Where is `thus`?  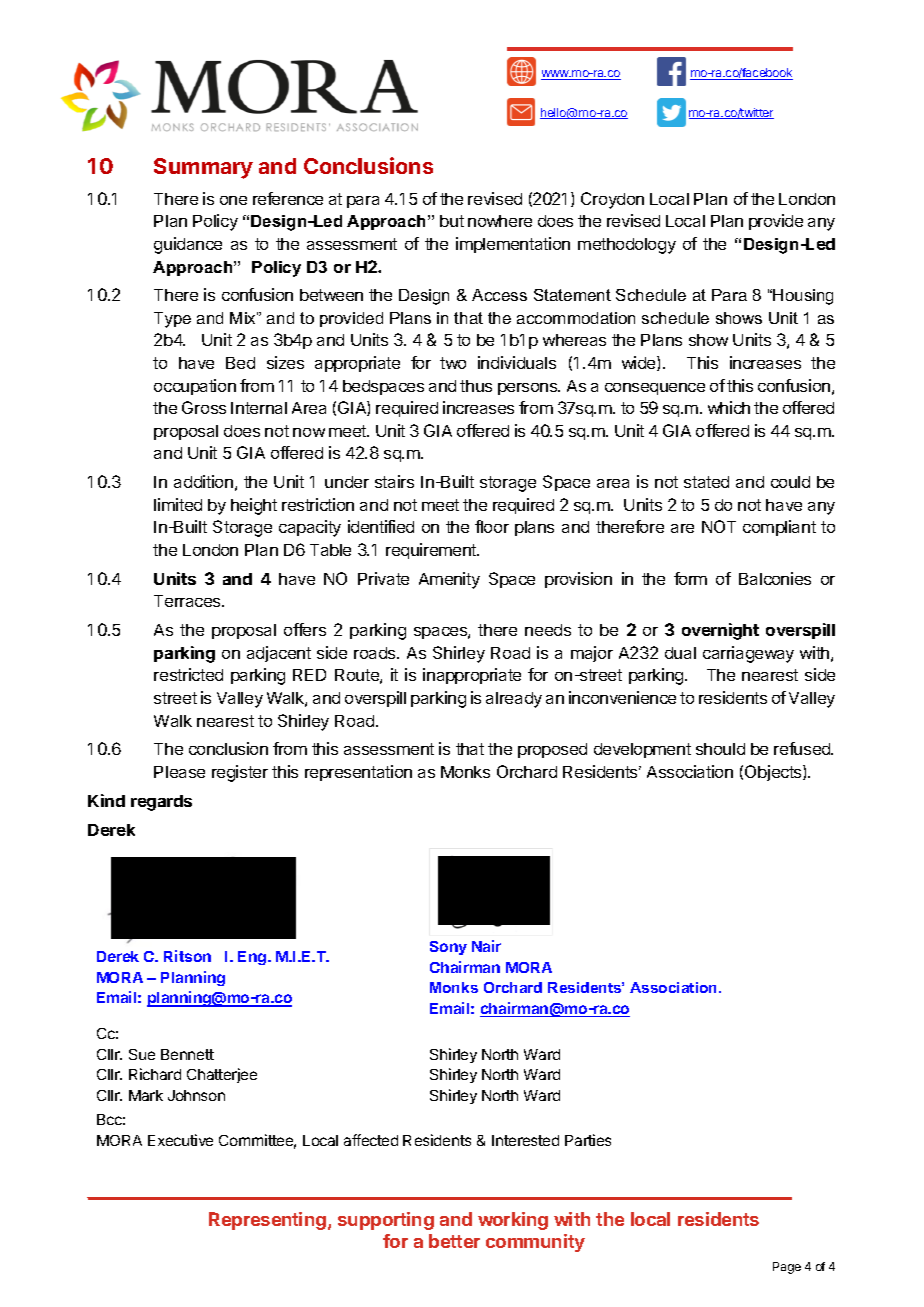 thus is located at coordinates (476, 386).
